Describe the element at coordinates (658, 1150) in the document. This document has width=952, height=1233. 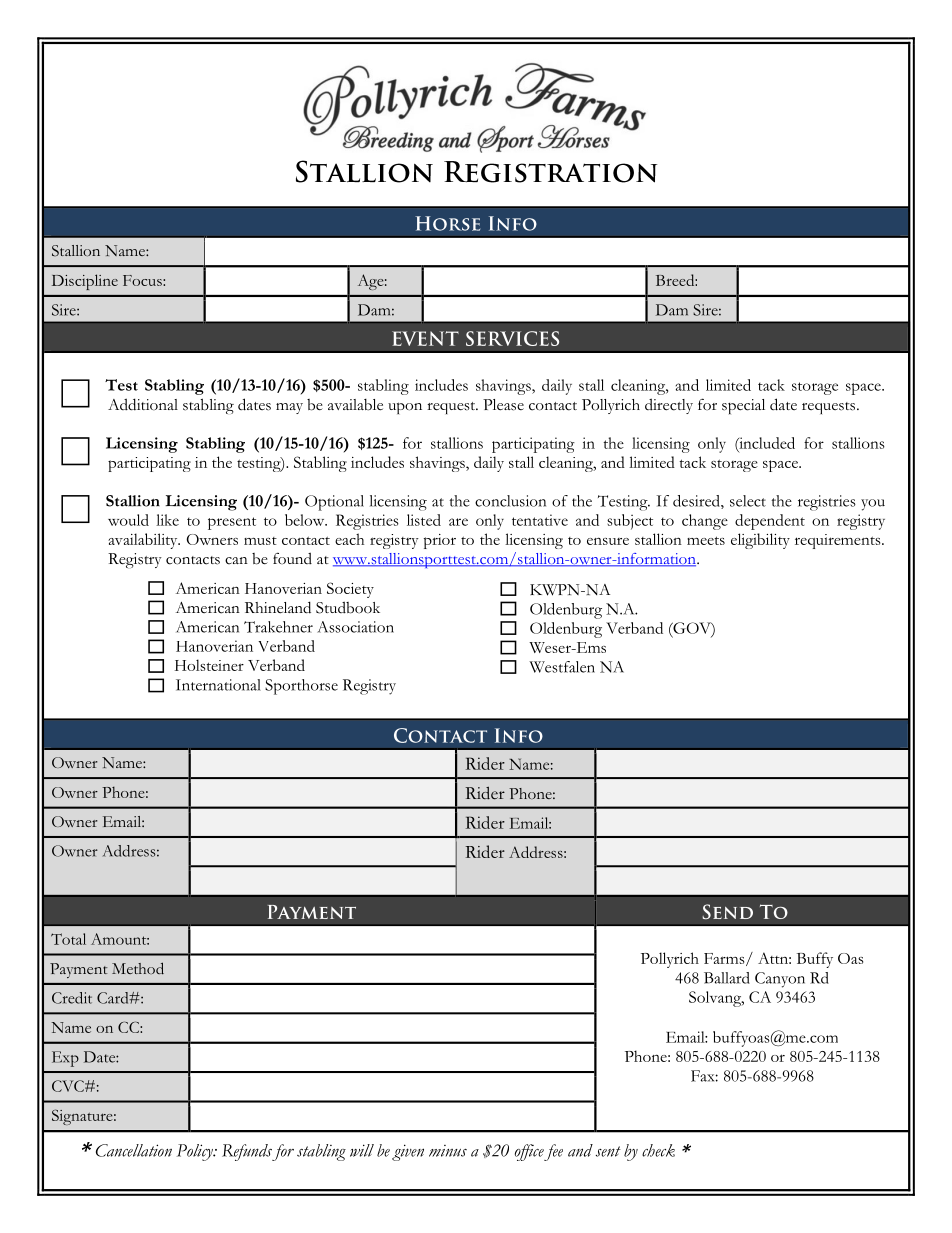
I see `check` at that location.
